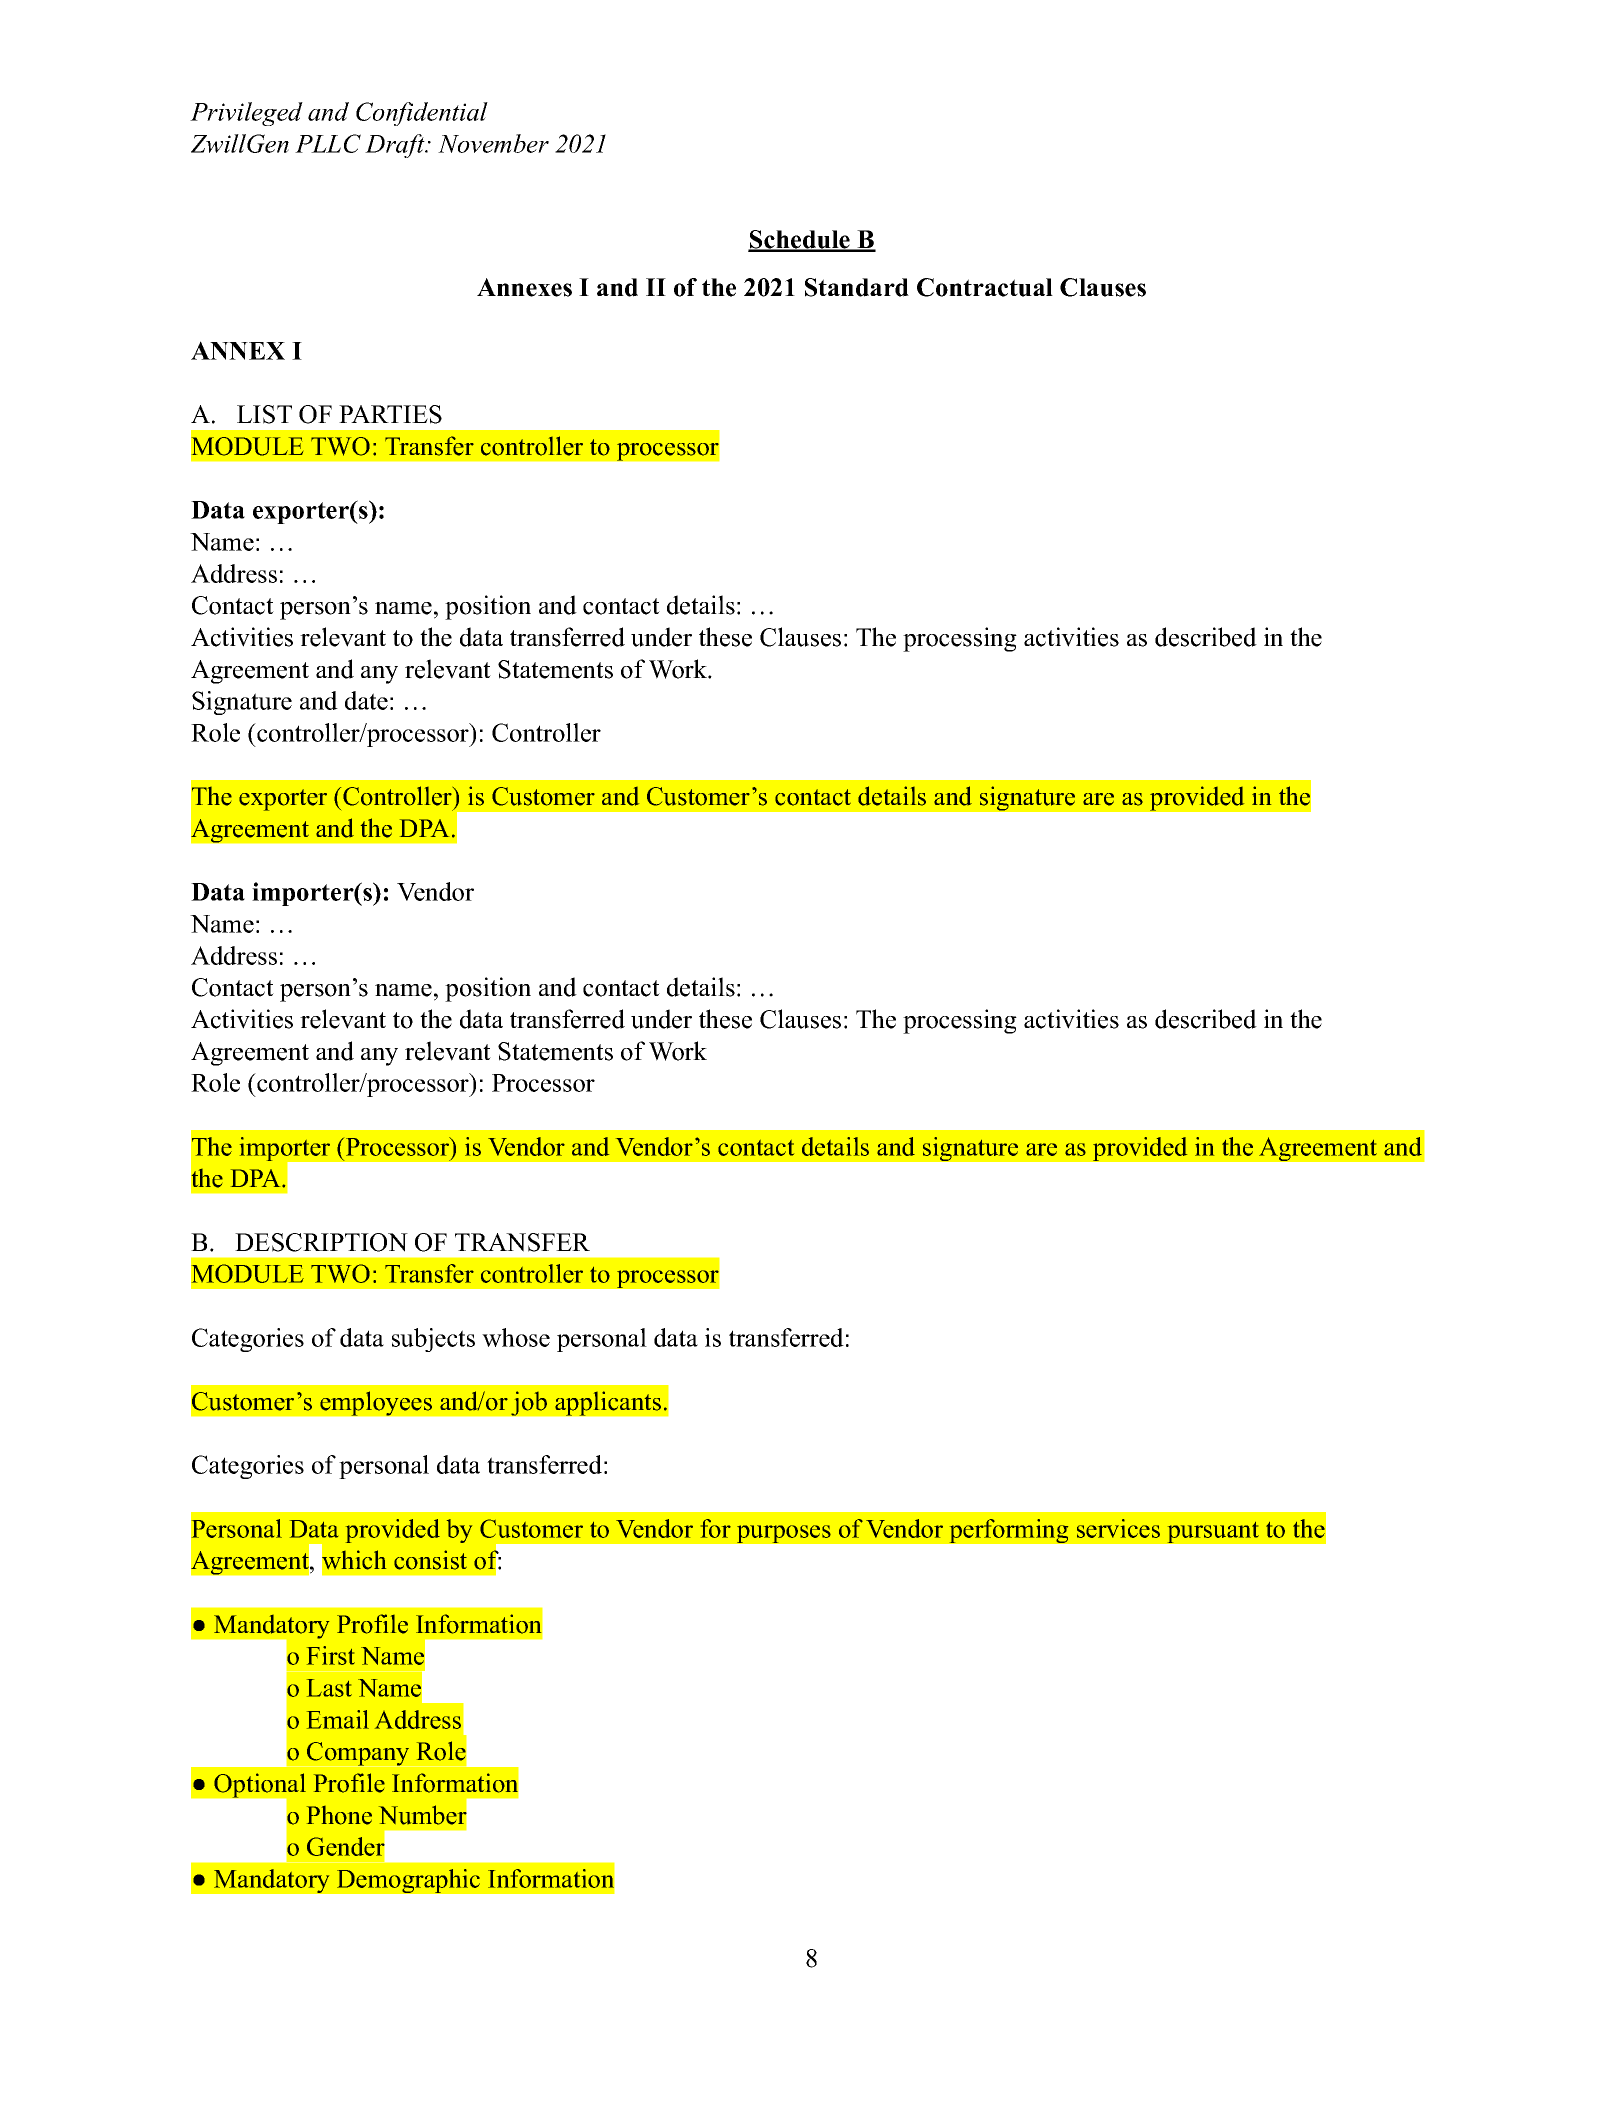 The image size is (1624, 2101). I want to click on DESCRIPTION, so click(321, 1242).
